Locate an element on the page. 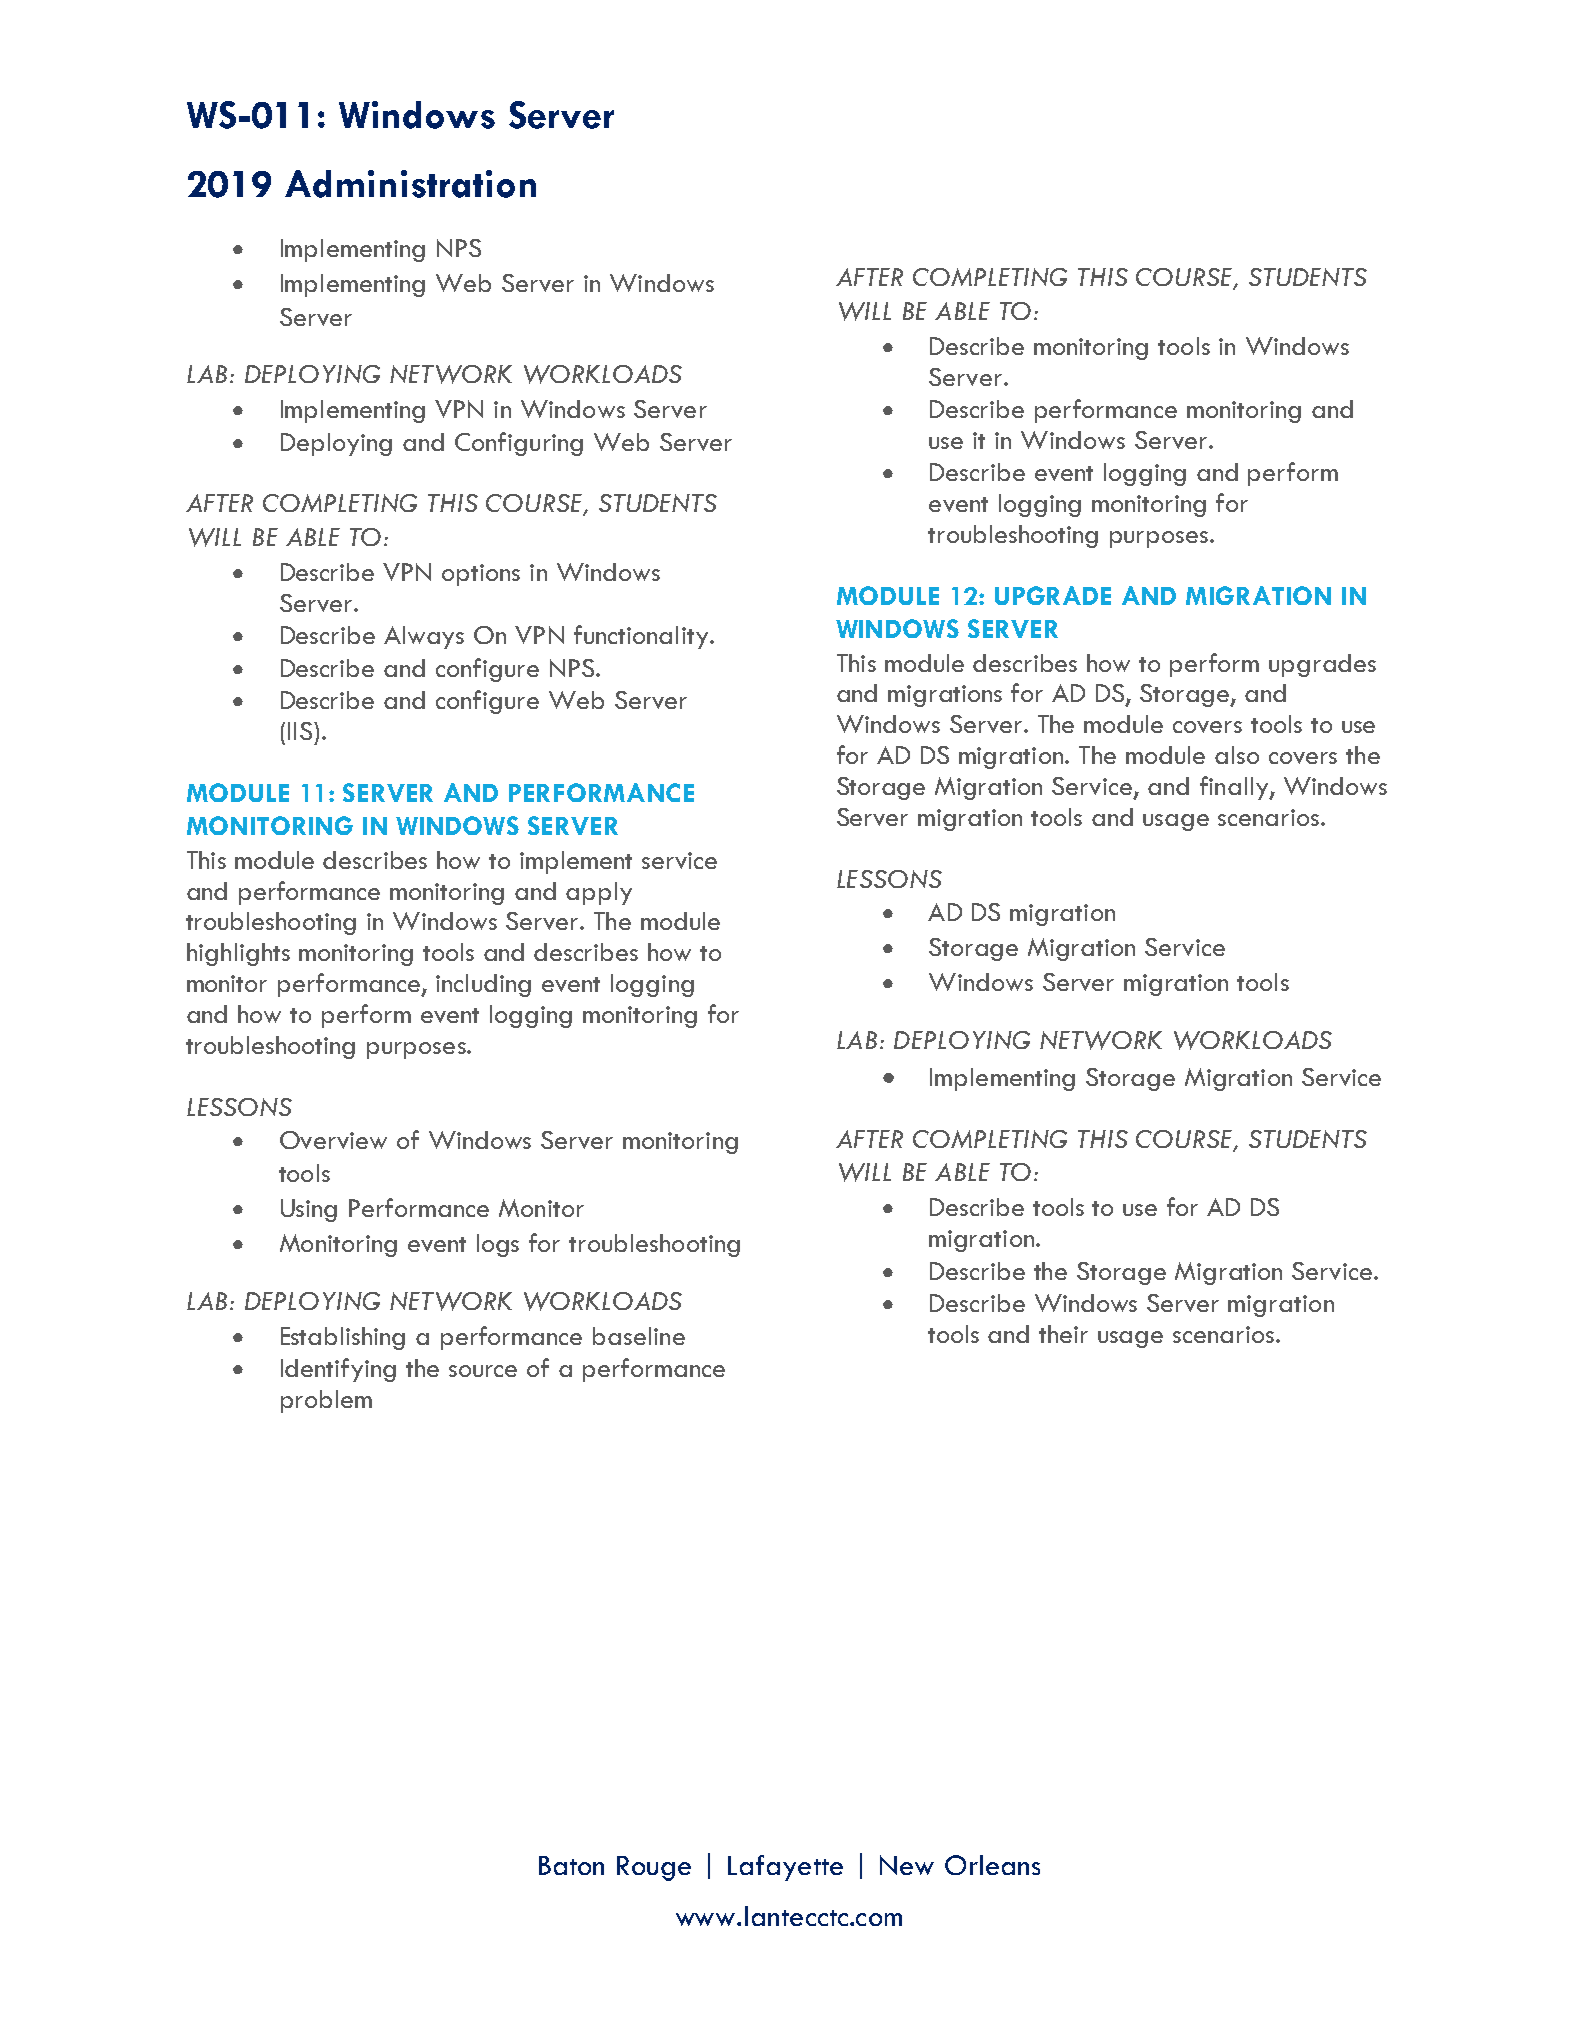 Image resolution: width=1578 pixels, height=2042 pixels. baseline is located at coordinates (639, 1336).
